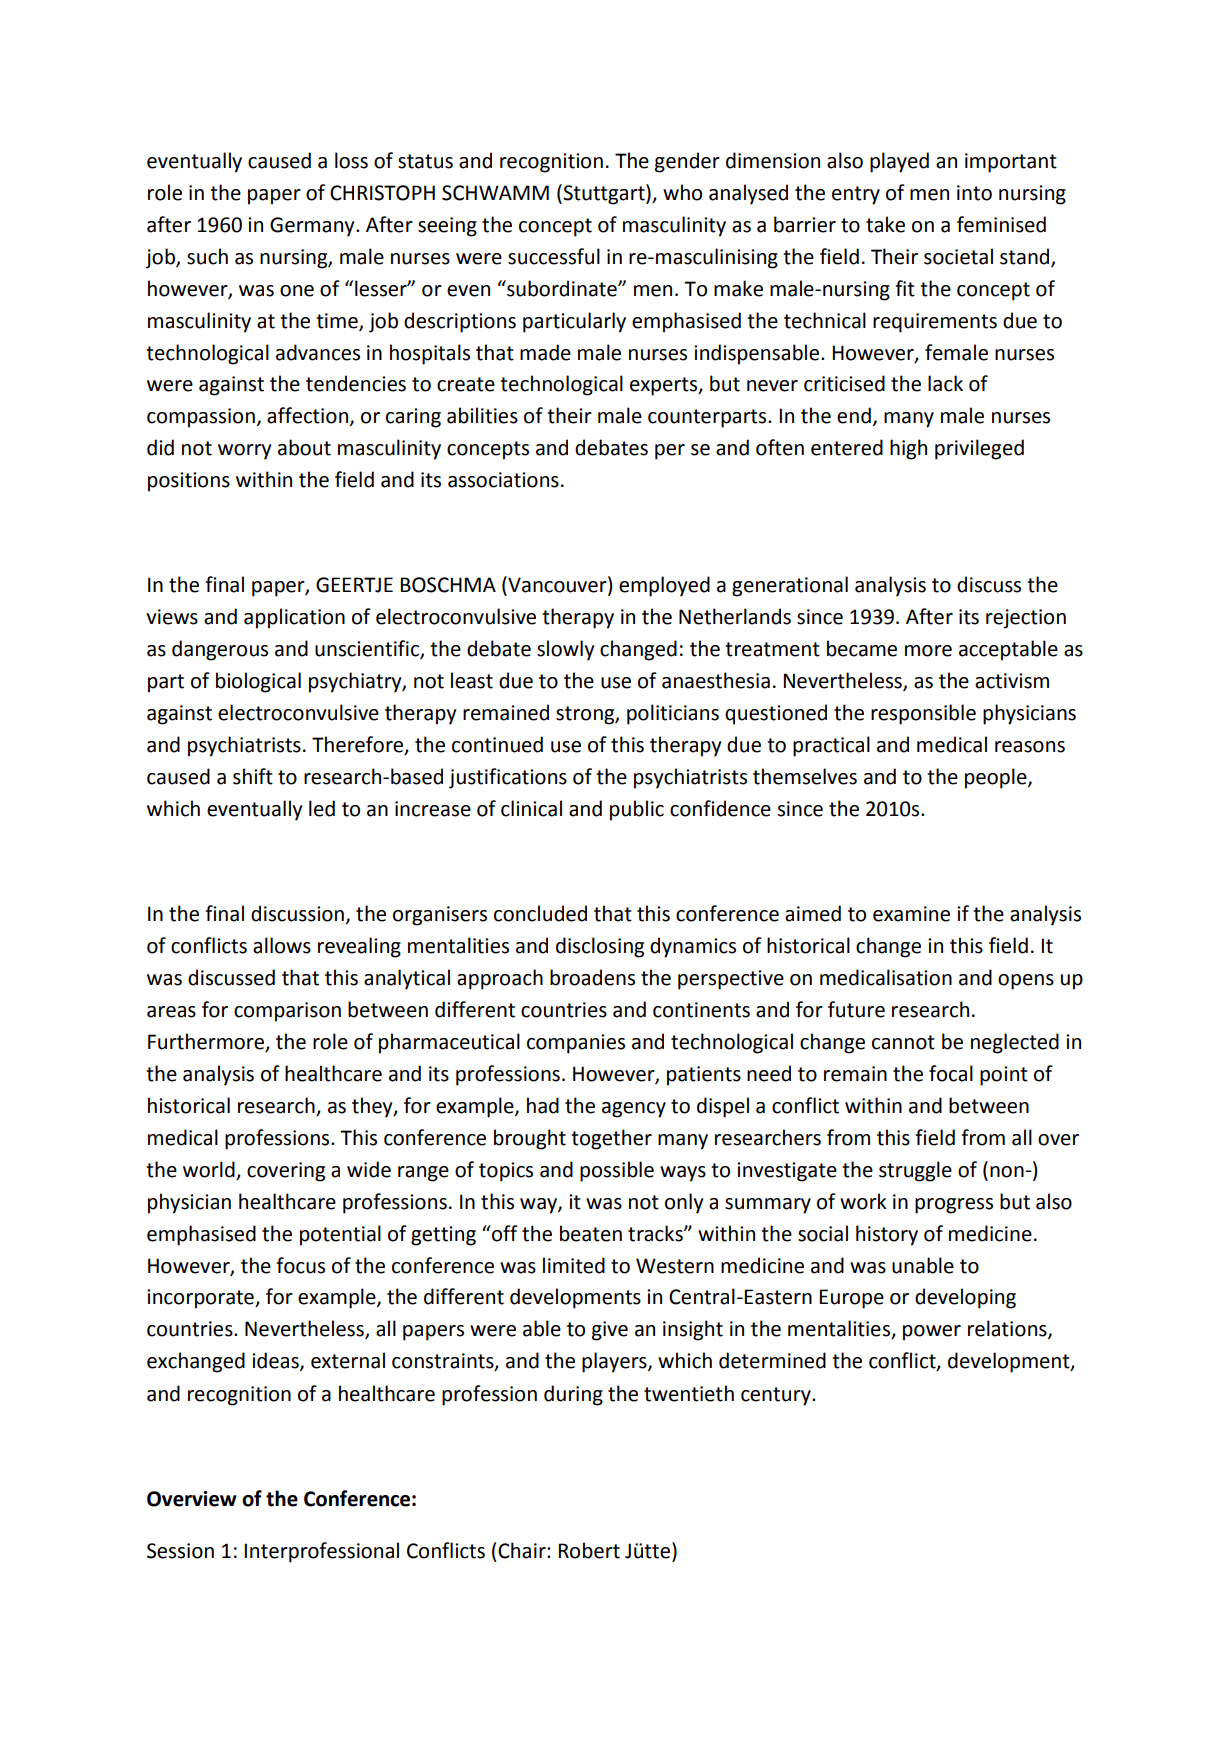  Describe the element at coordinates (207, 256) in the page. I see `such` at that location.
